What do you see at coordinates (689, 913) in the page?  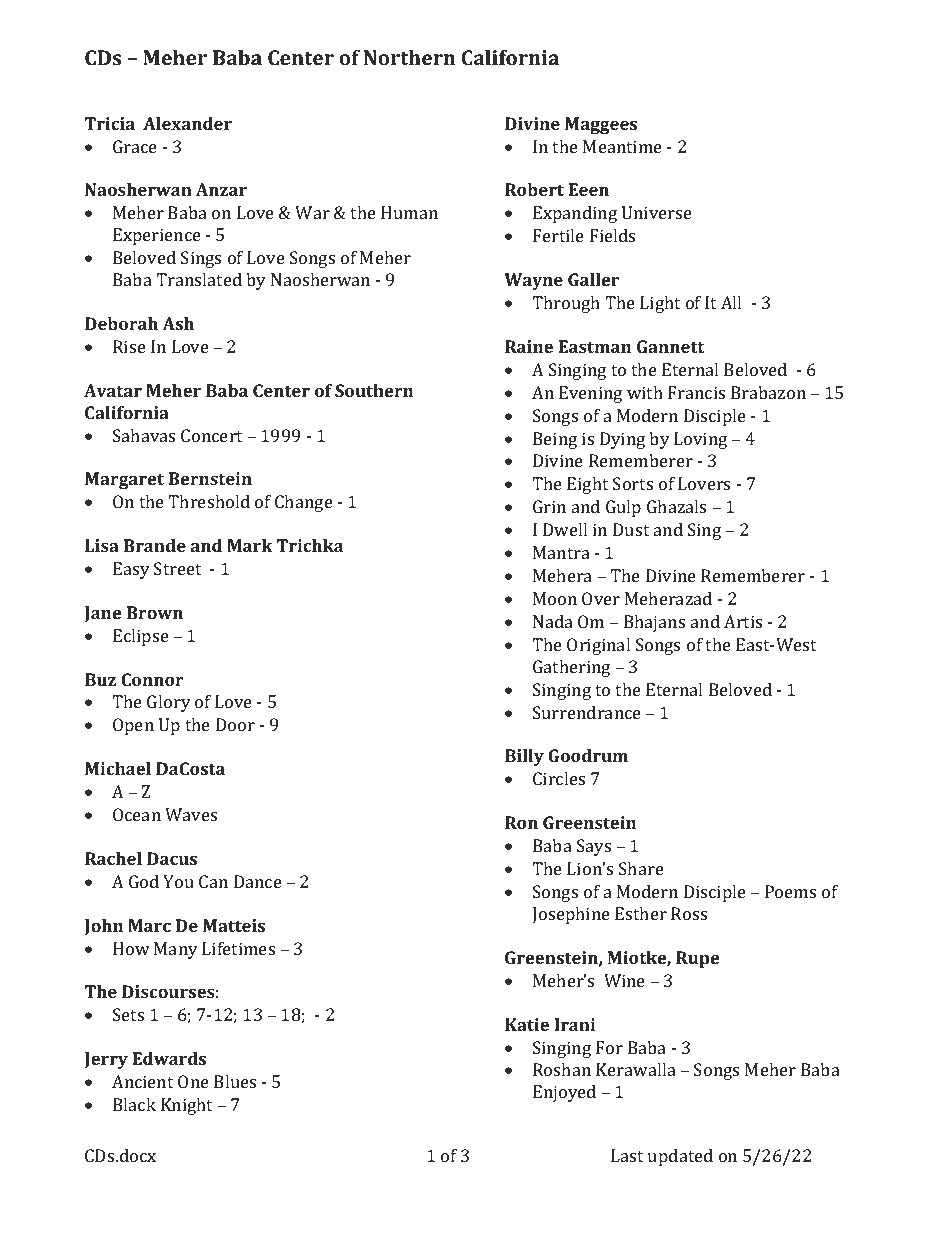 I see `Ross` at bounding box center [689, 913].
